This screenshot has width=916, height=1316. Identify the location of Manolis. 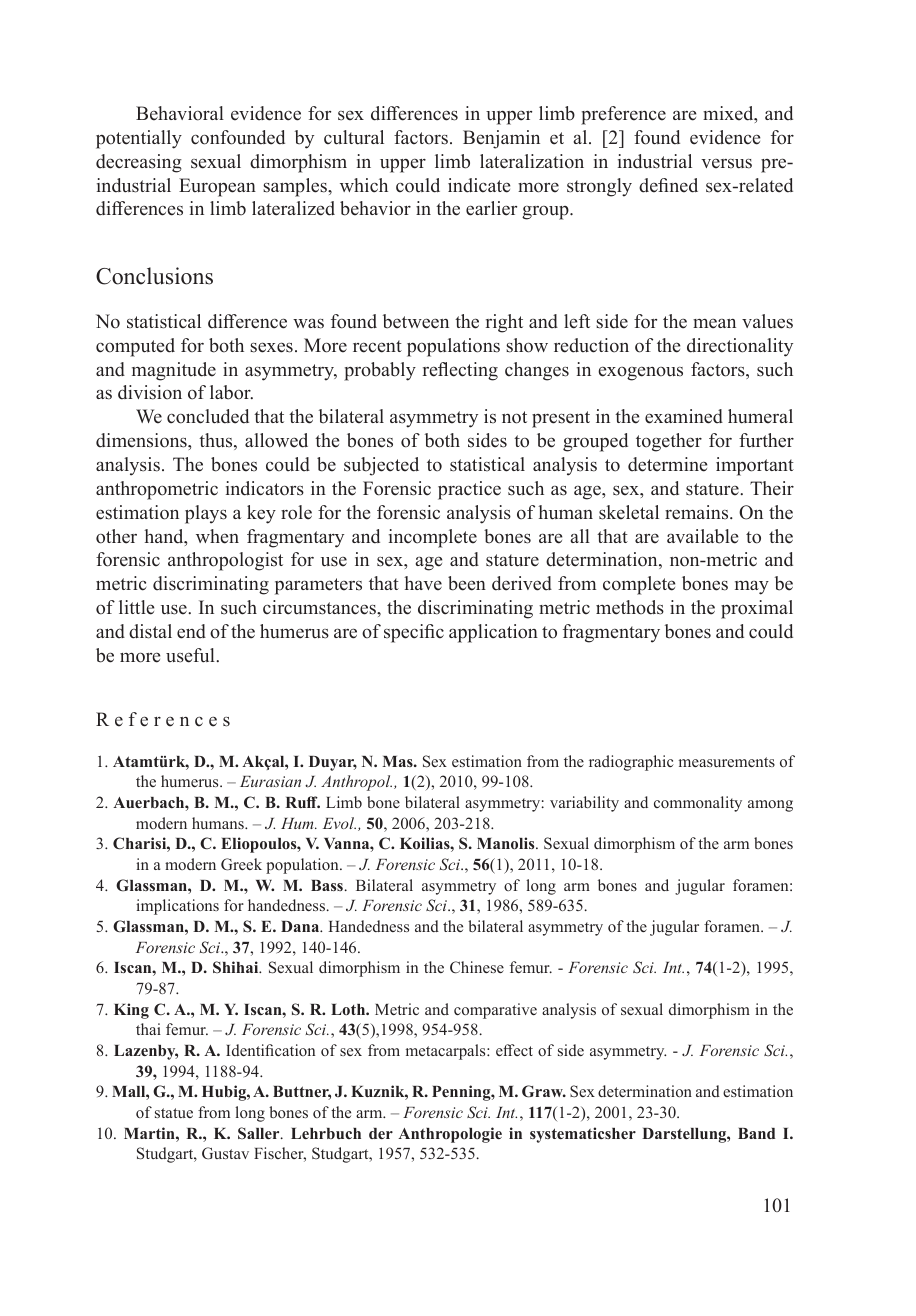
(507, 843).
